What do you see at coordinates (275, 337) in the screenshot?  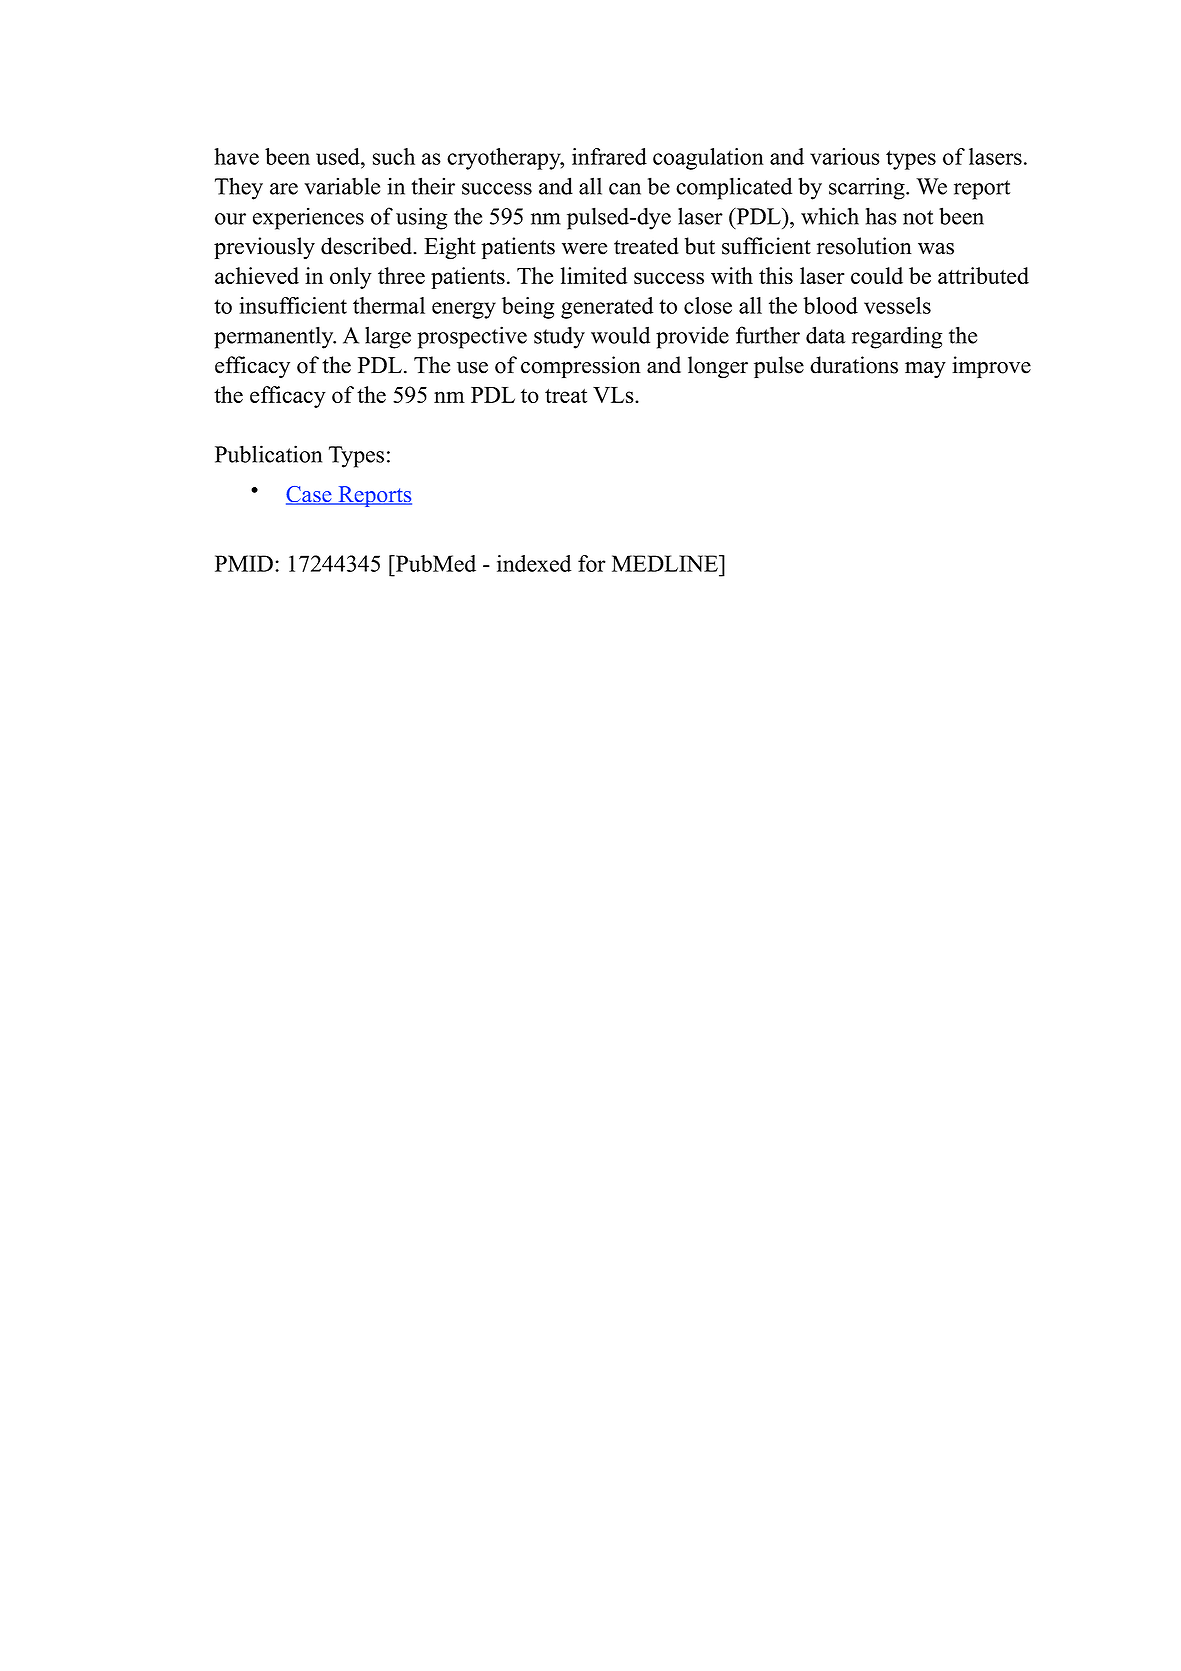 I see `permanently` at bounding box center [275, 337].
